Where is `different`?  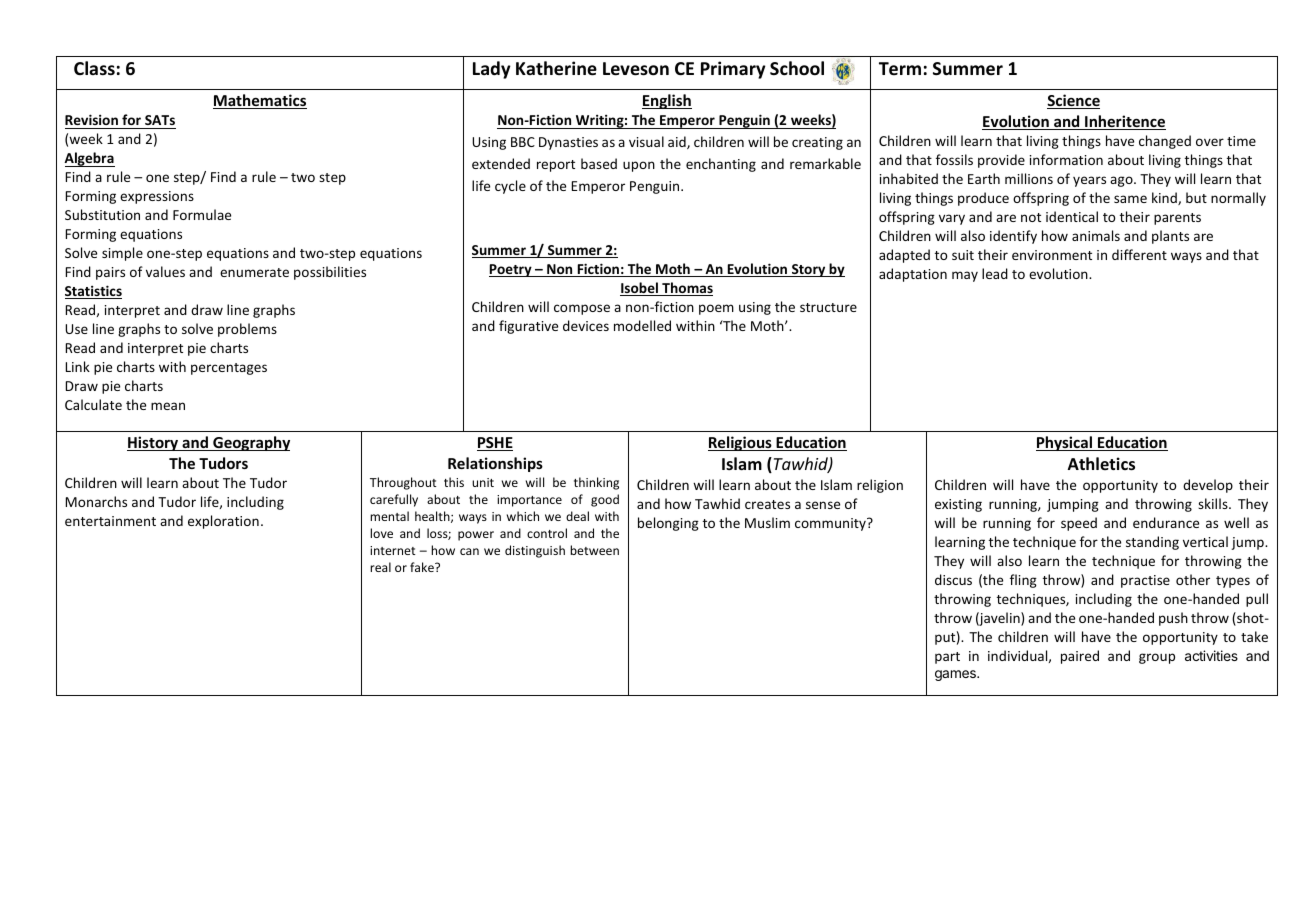 different is located at coordinates (1139, 254).
